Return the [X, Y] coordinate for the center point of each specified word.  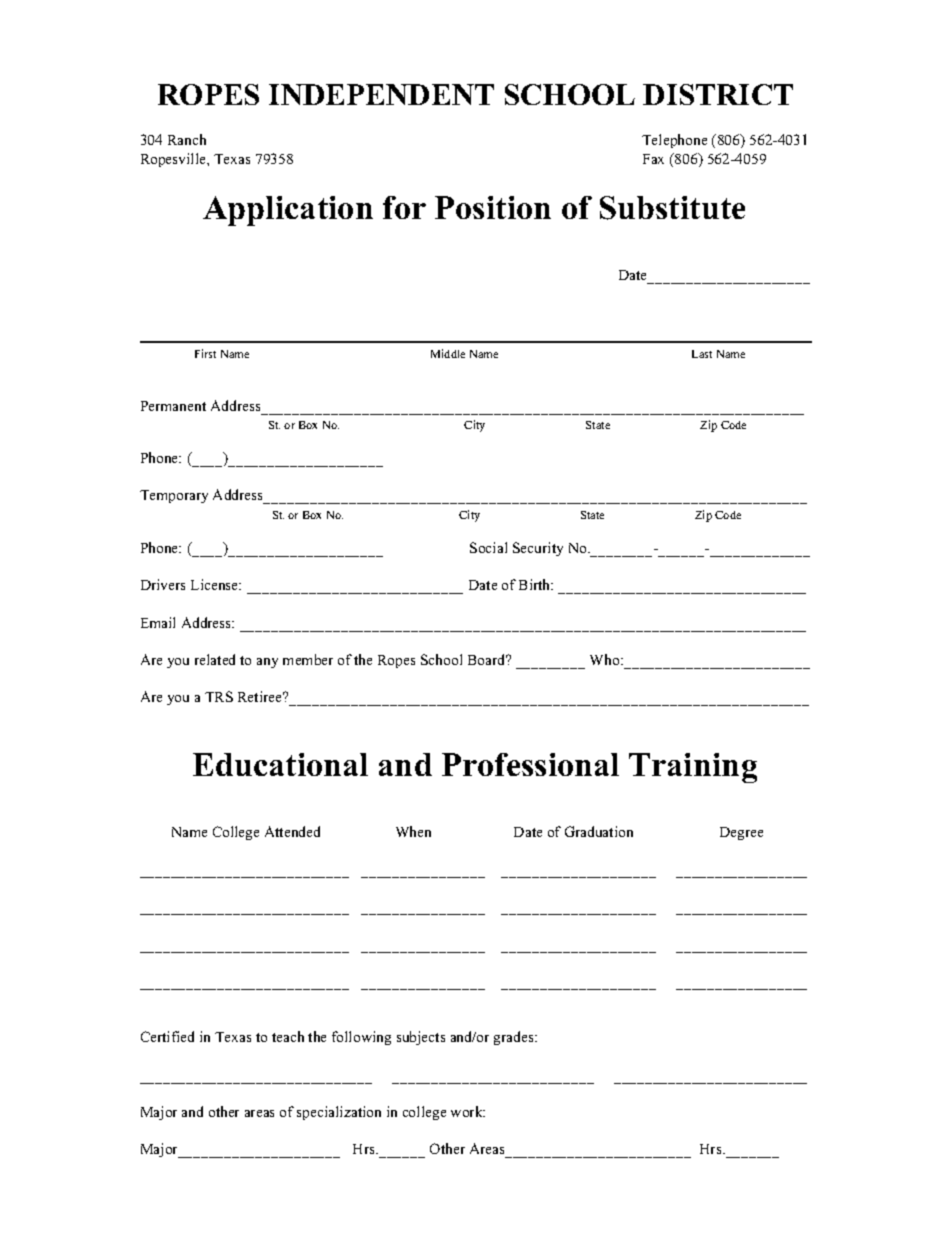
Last [702, 354]
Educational [280, 764]
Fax [653, 159]
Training [693, 768]
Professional [530, 764]
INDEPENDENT [381, 94]
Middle [448, 353]
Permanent [173, 406]
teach [288, 1036]
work [468, 1111]
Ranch [187, 139]
